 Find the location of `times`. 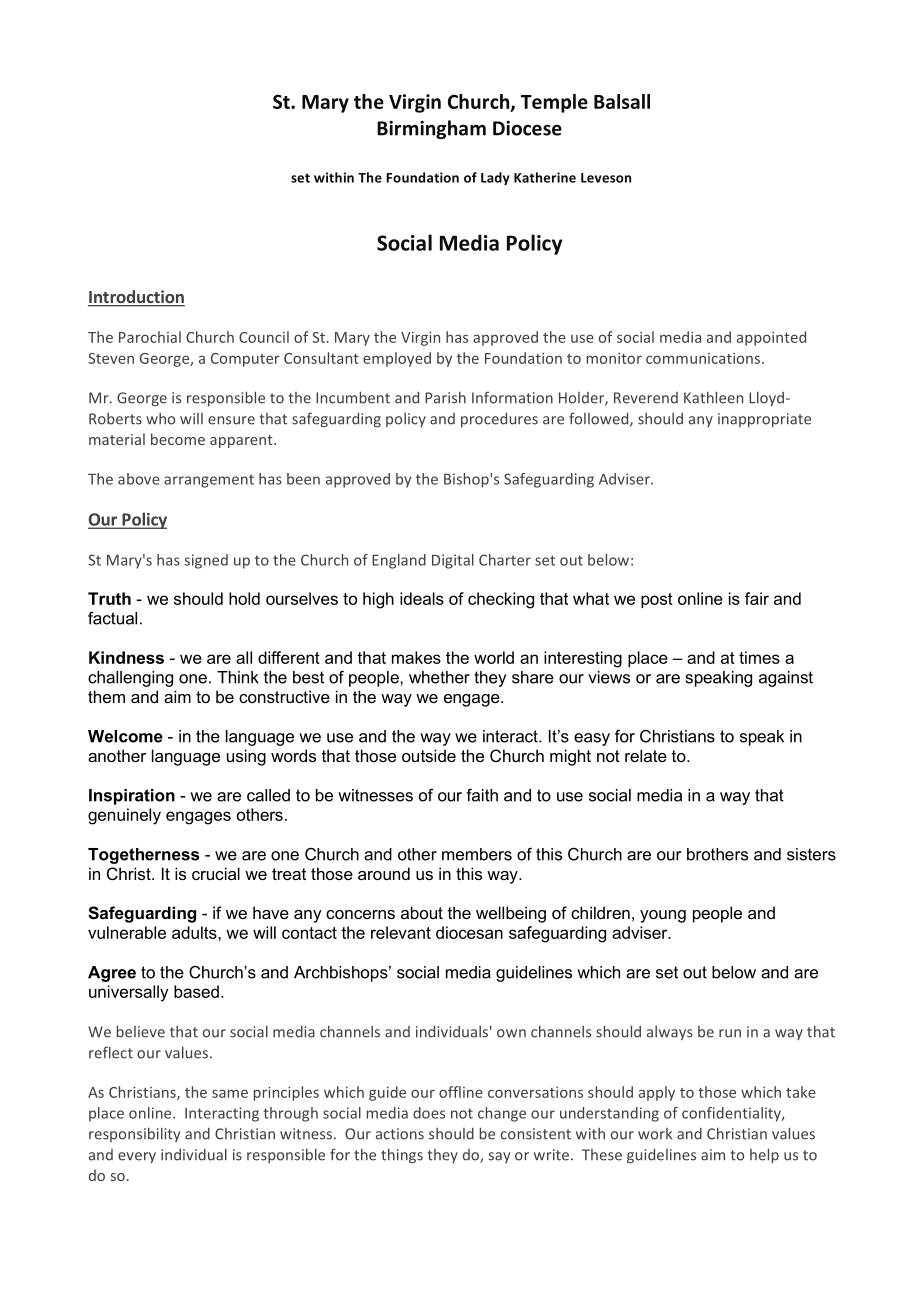

times is located at coordinates (759, 657).
